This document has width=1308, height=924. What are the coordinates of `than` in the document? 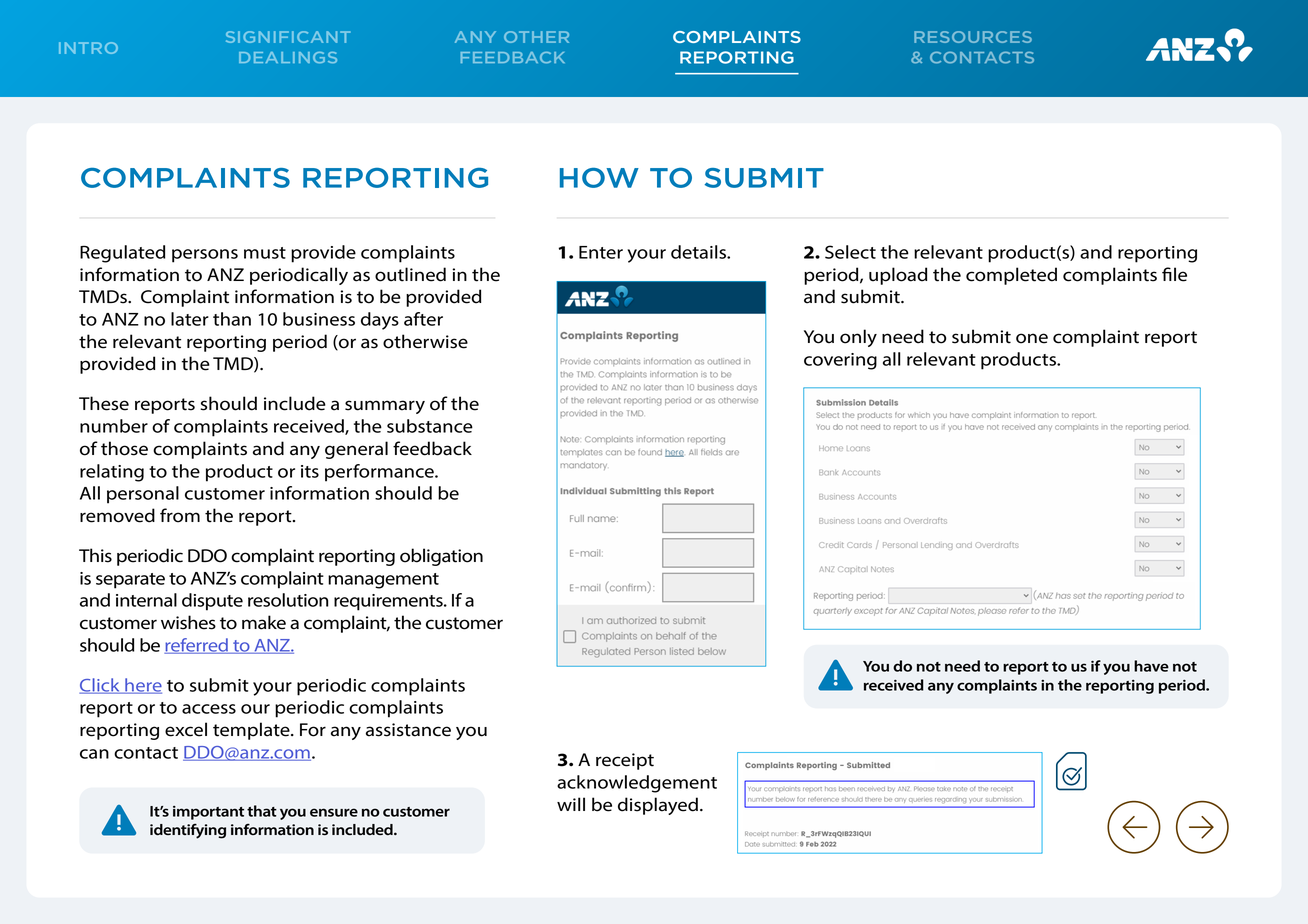 It's located at (232, 319).
